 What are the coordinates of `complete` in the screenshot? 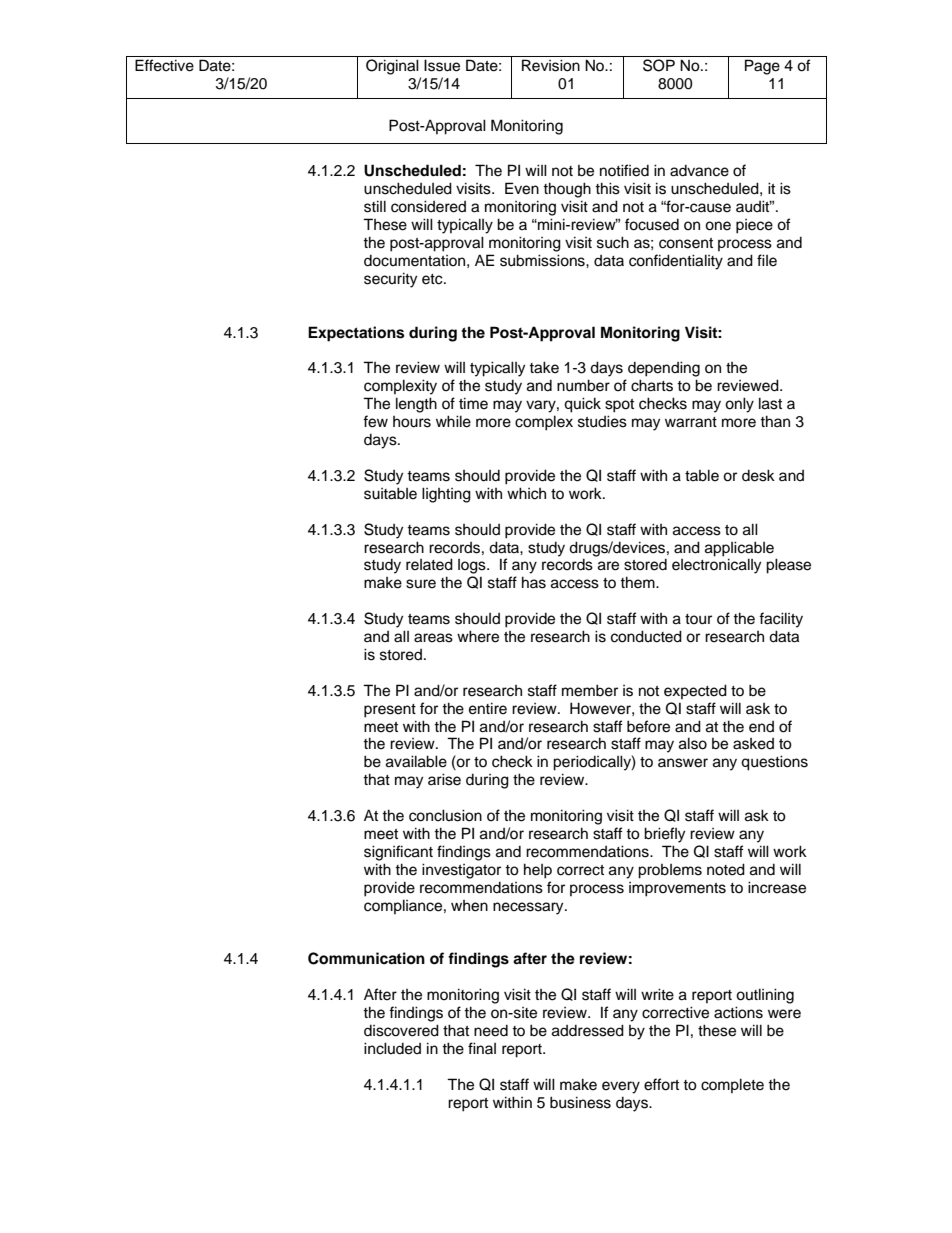 It's located at (732, 1085).
